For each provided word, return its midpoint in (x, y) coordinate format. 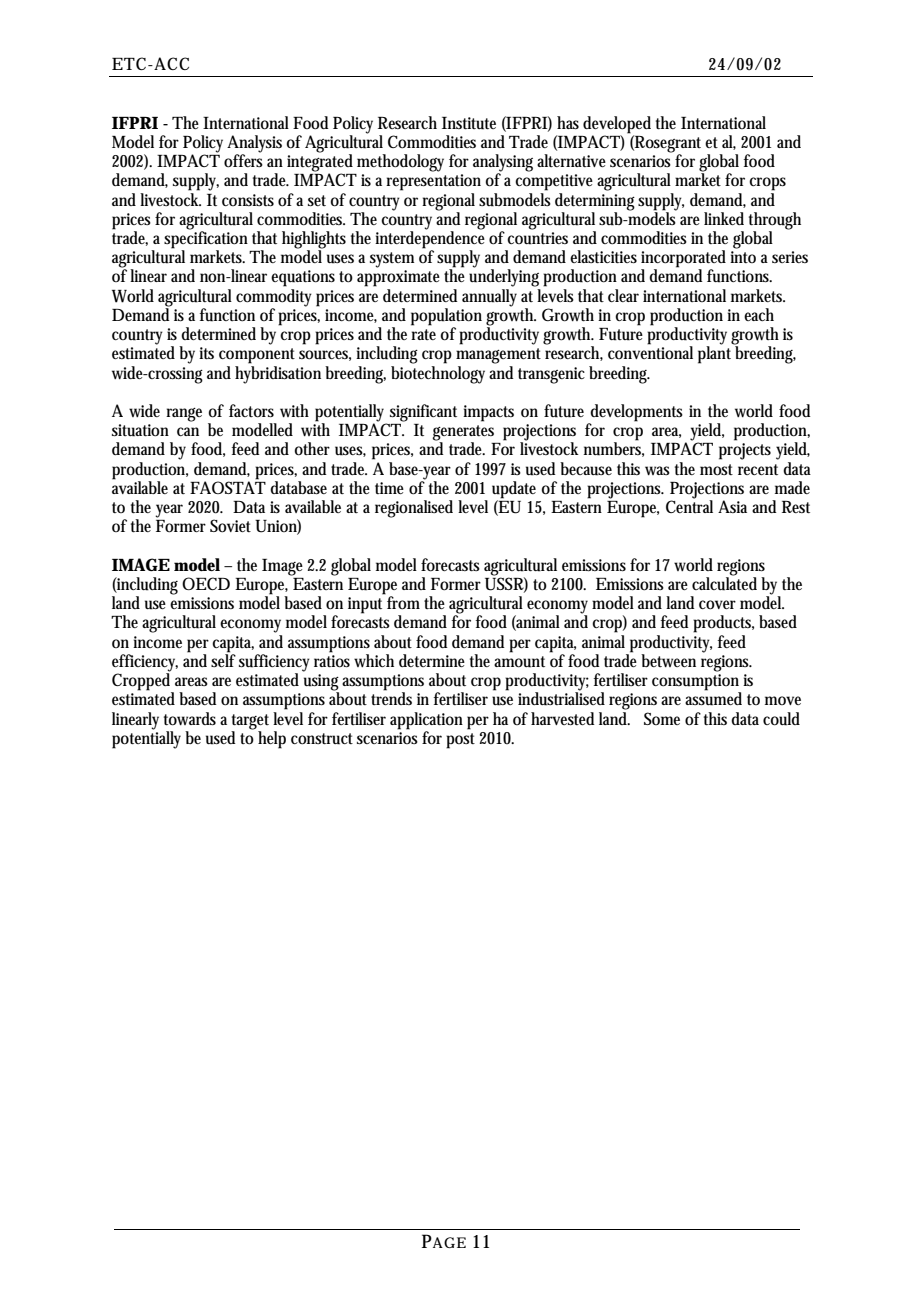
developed (617, 125)
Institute (469, 123)
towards (190, 719)
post (460, 741)
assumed (713, 698)
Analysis (254, 145)
